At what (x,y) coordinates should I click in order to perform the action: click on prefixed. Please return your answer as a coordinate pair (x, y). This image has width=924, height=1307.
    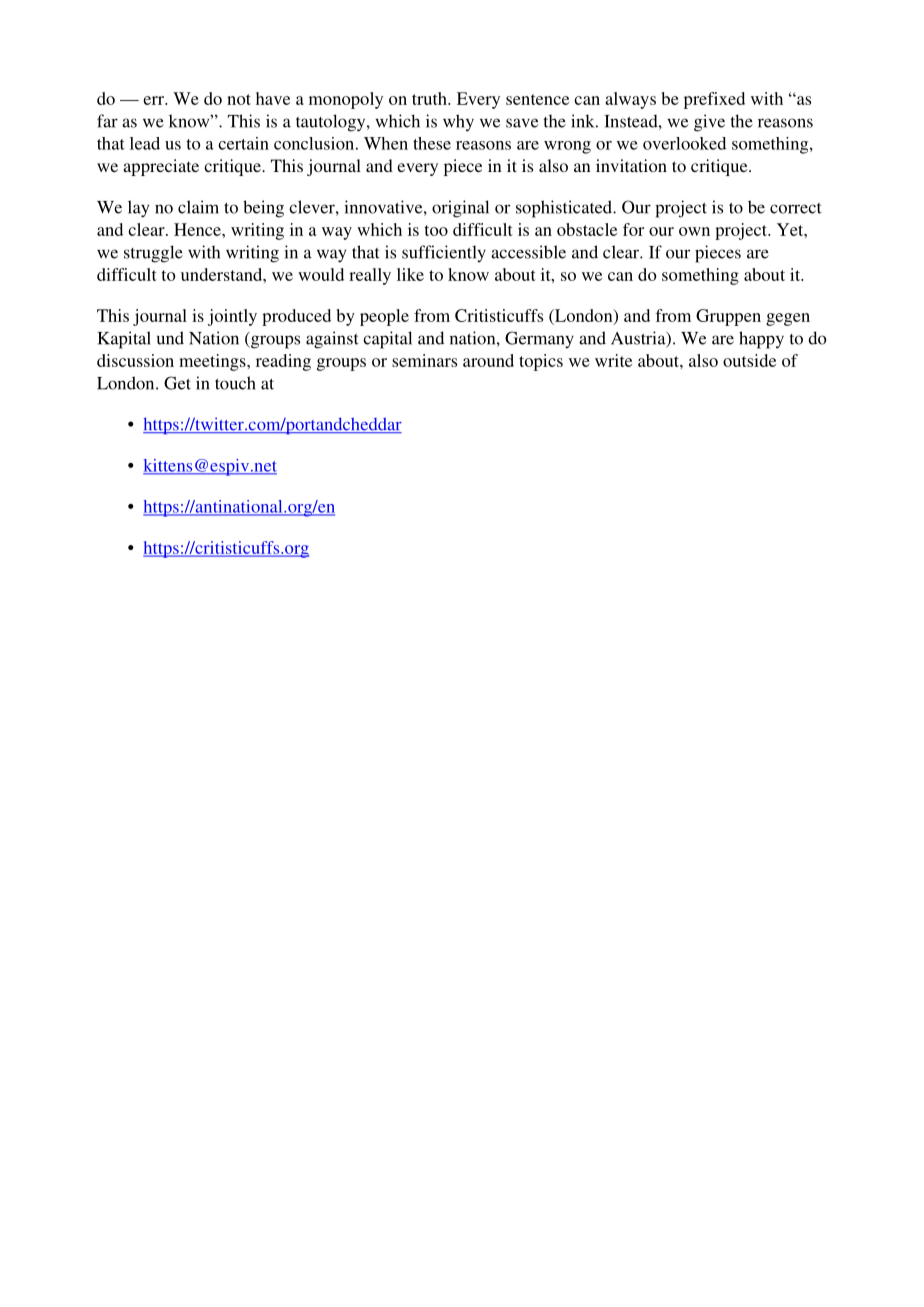
    Looking at the image, I should click on (714, 100).
